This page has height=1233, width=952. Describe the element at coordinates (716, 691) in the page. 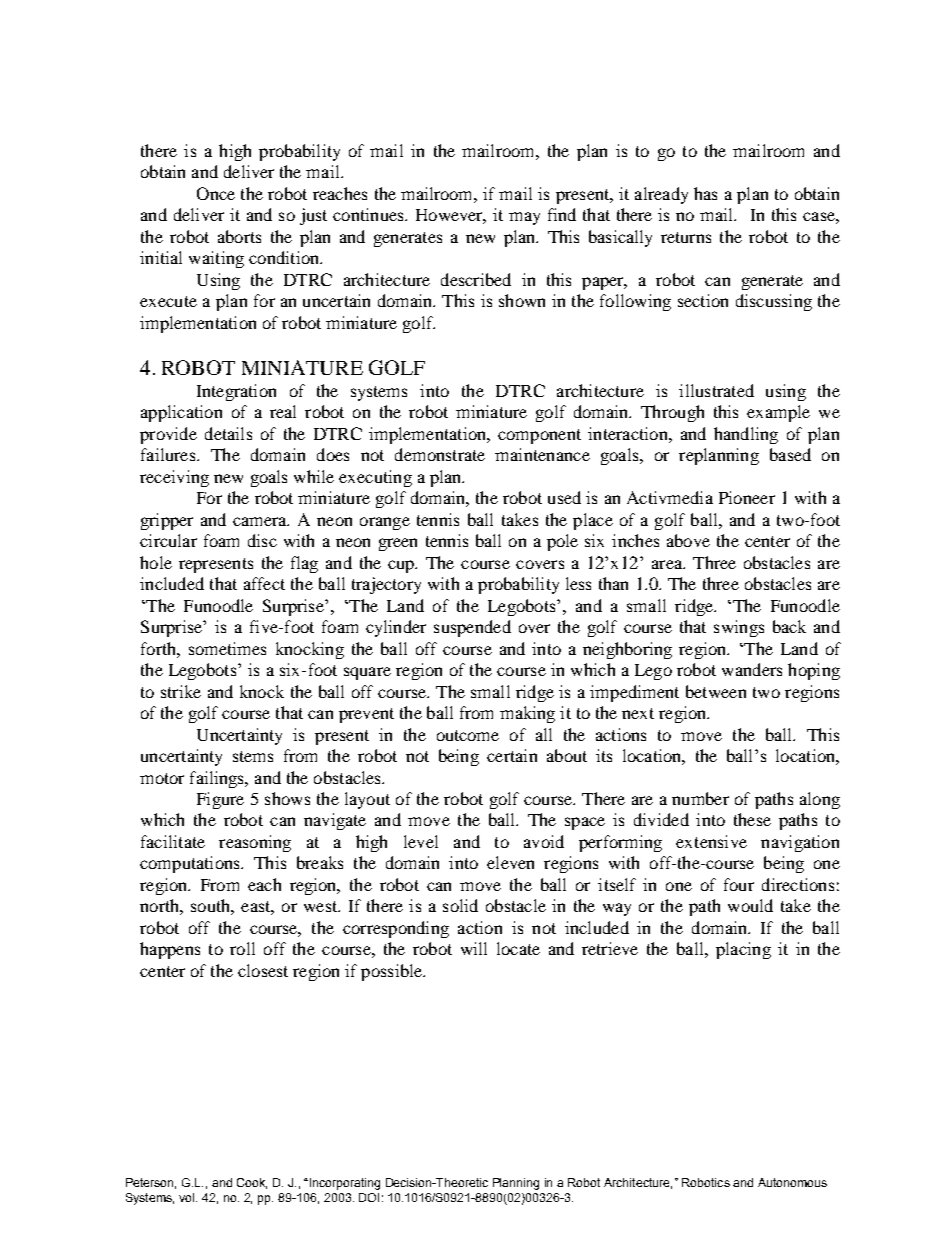

I see `between` at that location.
